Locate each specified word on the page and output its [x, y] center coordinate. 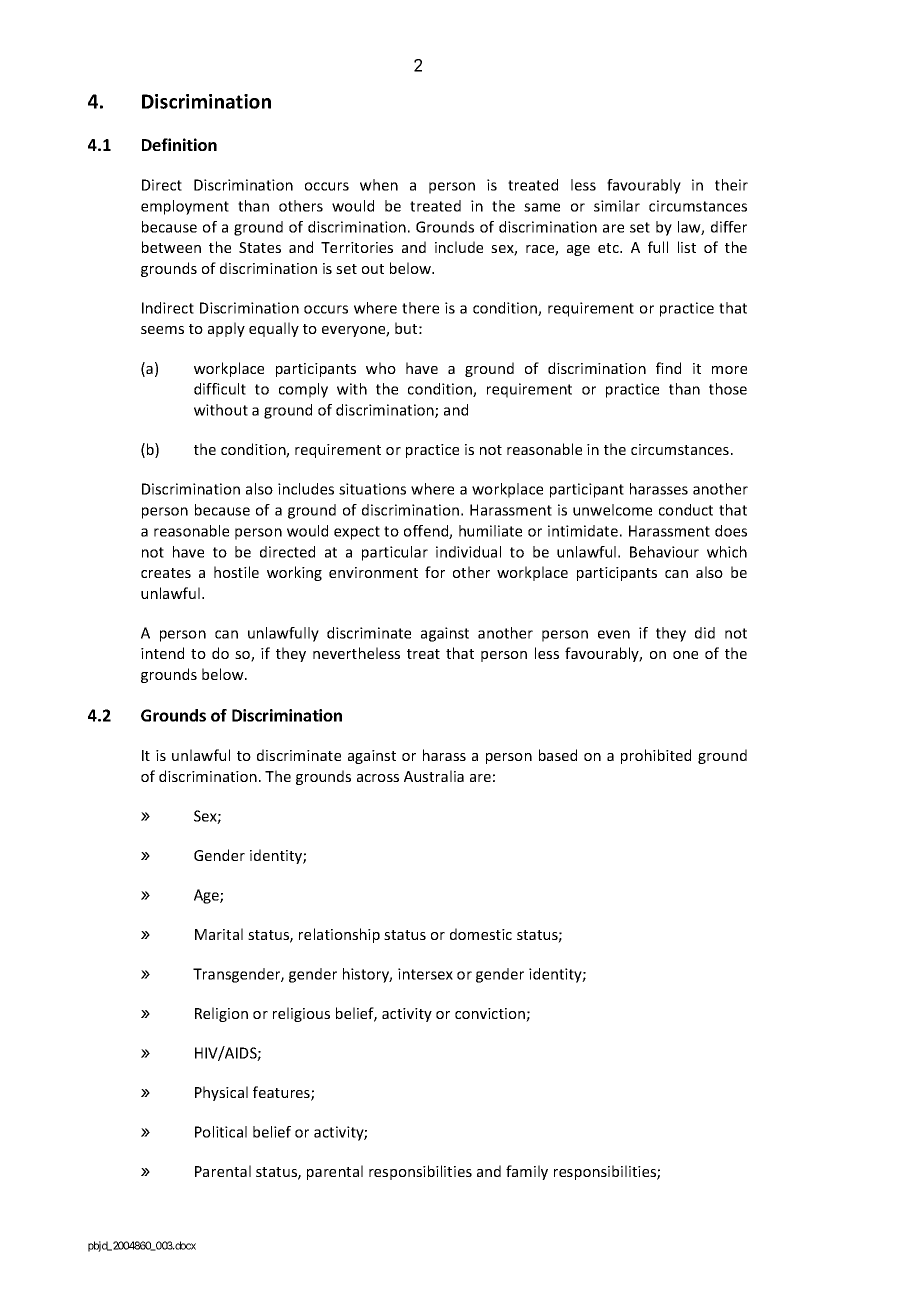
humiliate [490, 531]
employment [185, 207]
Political [221, 1132]
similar [617, 206]
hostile [236, 572]
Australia [434, 776]
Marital [219, 934]
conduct [686, 510]
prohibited [656, 756]
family [527, 1172]
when [379, 185]
